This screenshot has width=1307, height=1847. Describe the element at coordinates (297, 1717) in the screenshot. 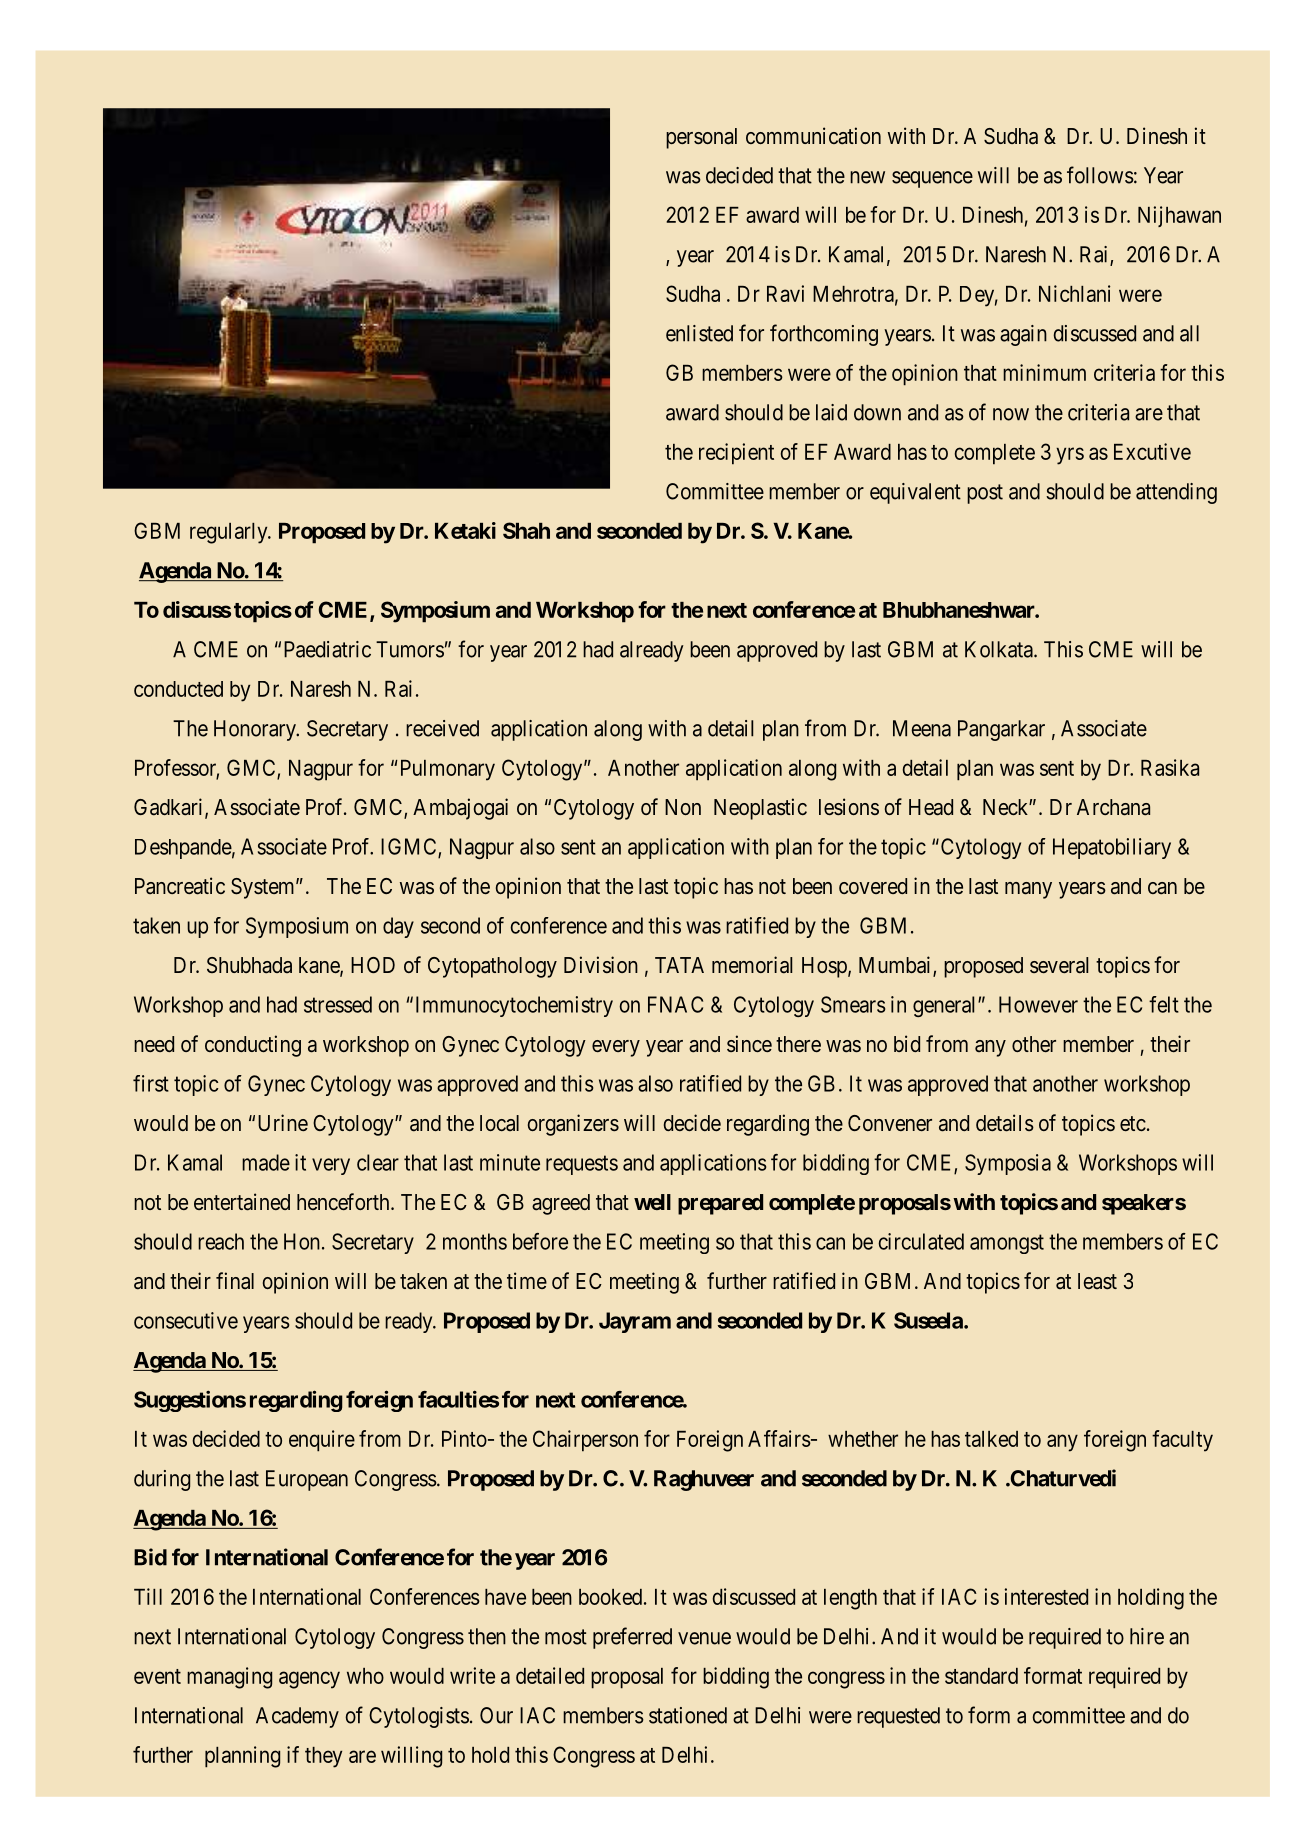

I see `Academy` at that location.
